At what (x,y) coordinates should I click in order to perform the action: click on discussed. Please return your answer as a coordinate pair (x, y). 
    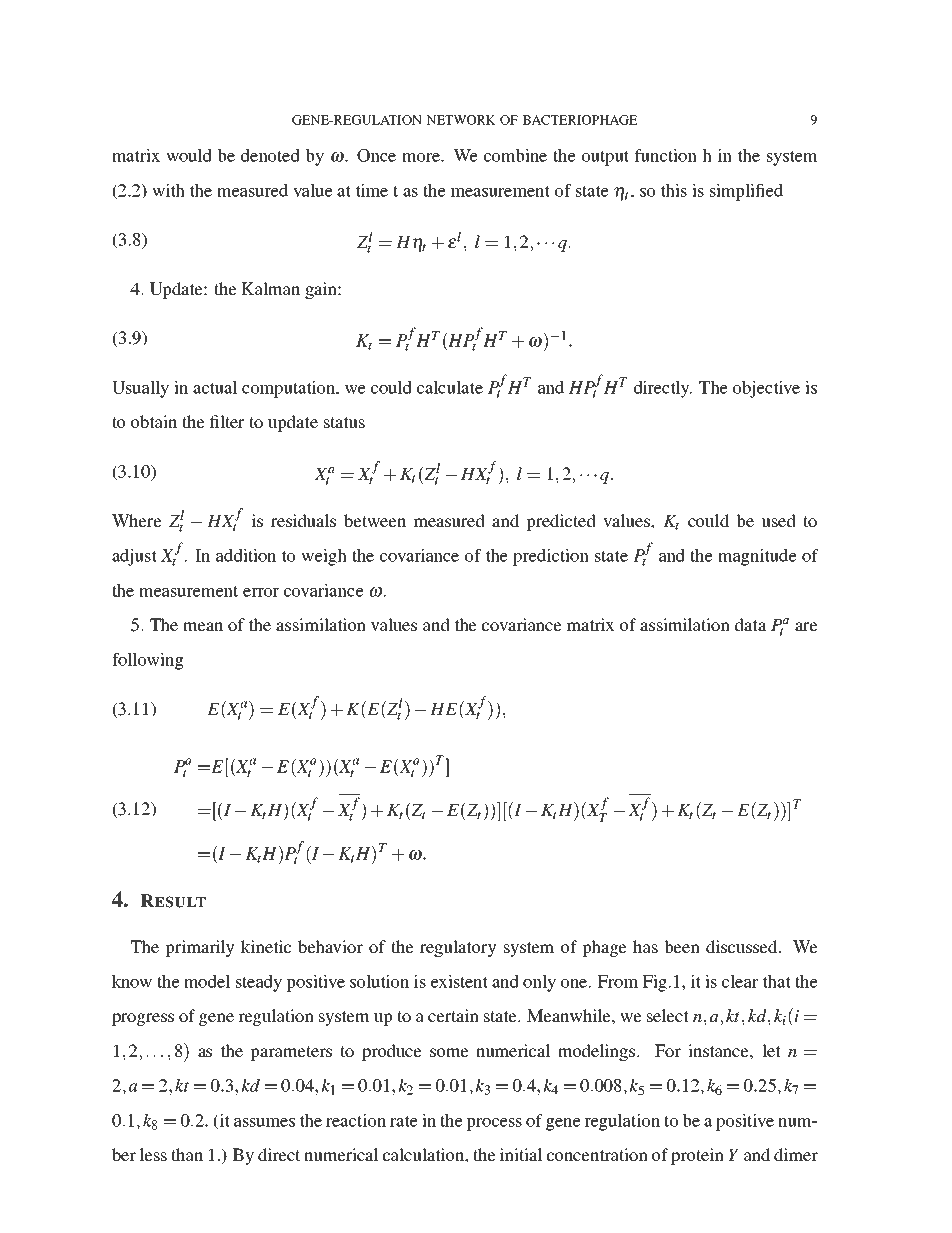
    Looking at the image, I should click on (743, 946).
